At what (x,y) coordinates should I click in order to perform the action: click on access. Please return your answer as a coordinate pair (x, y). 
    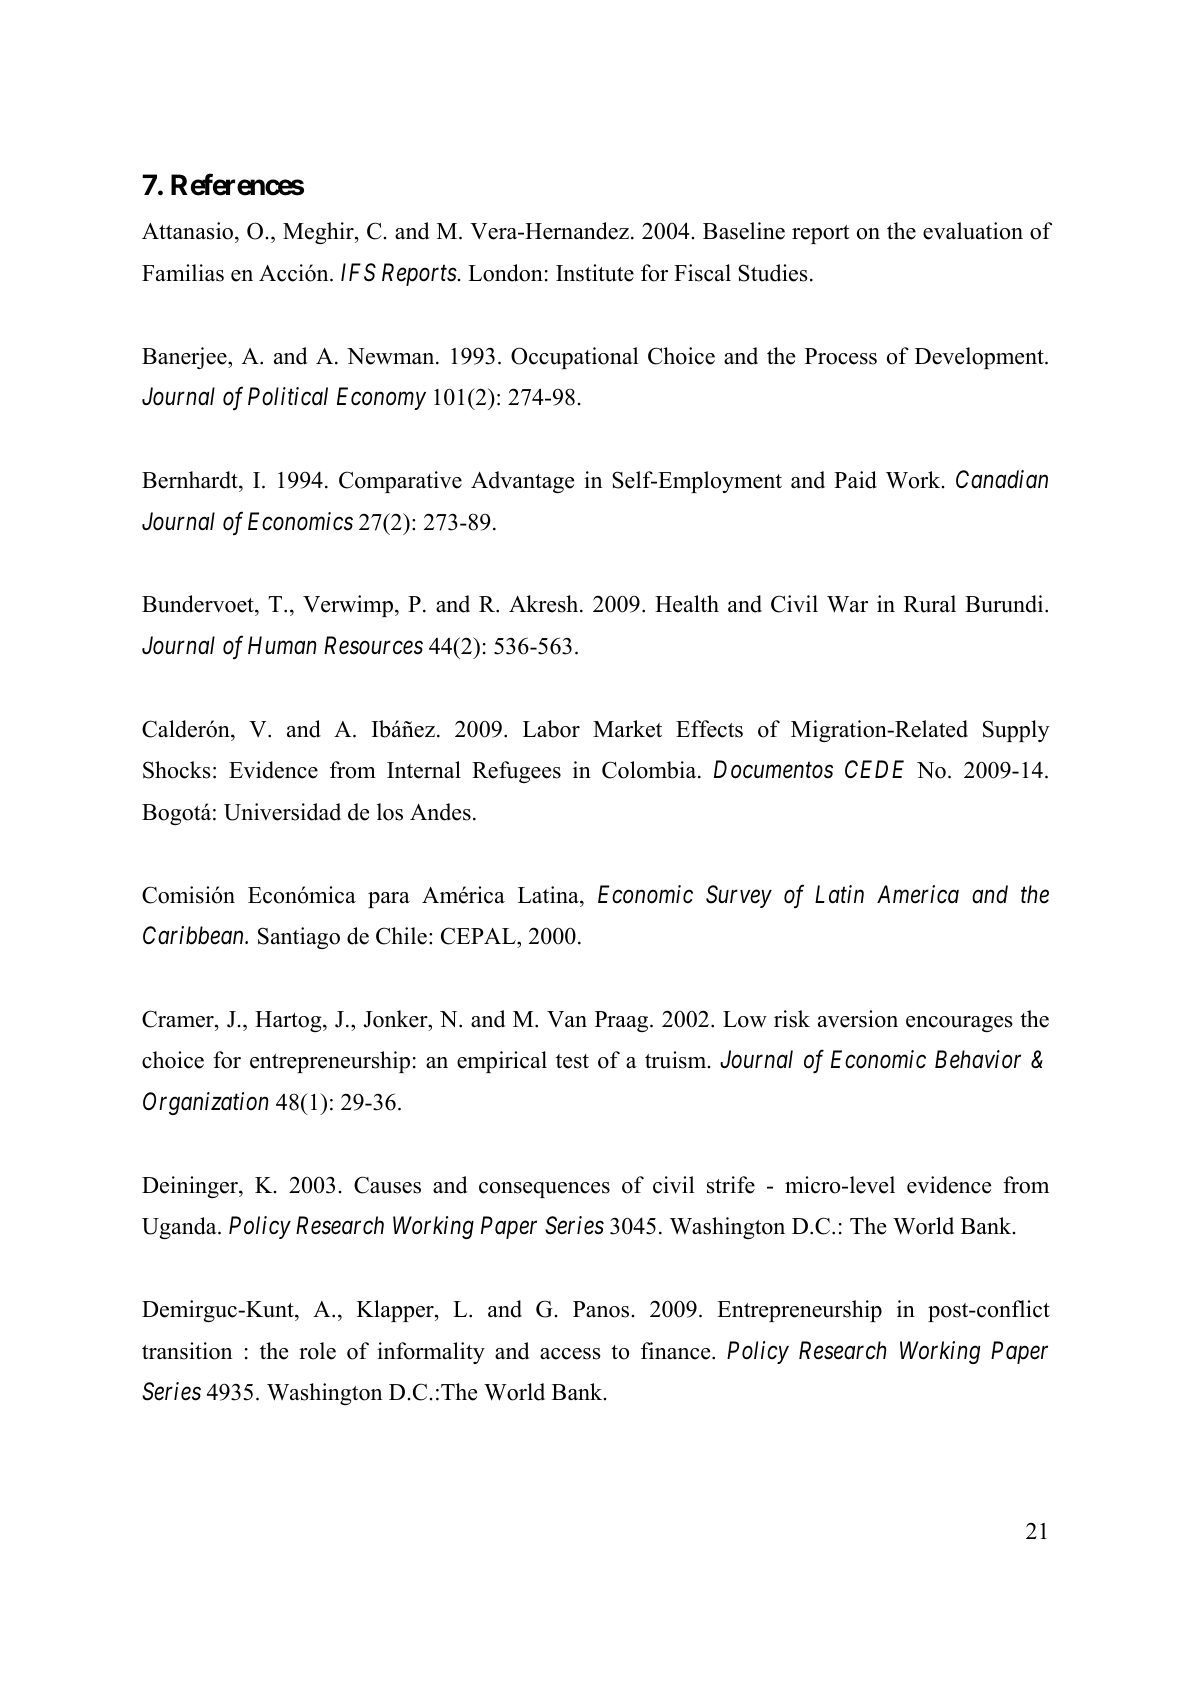
    Looking at the image, I should click on (570, 1354).
